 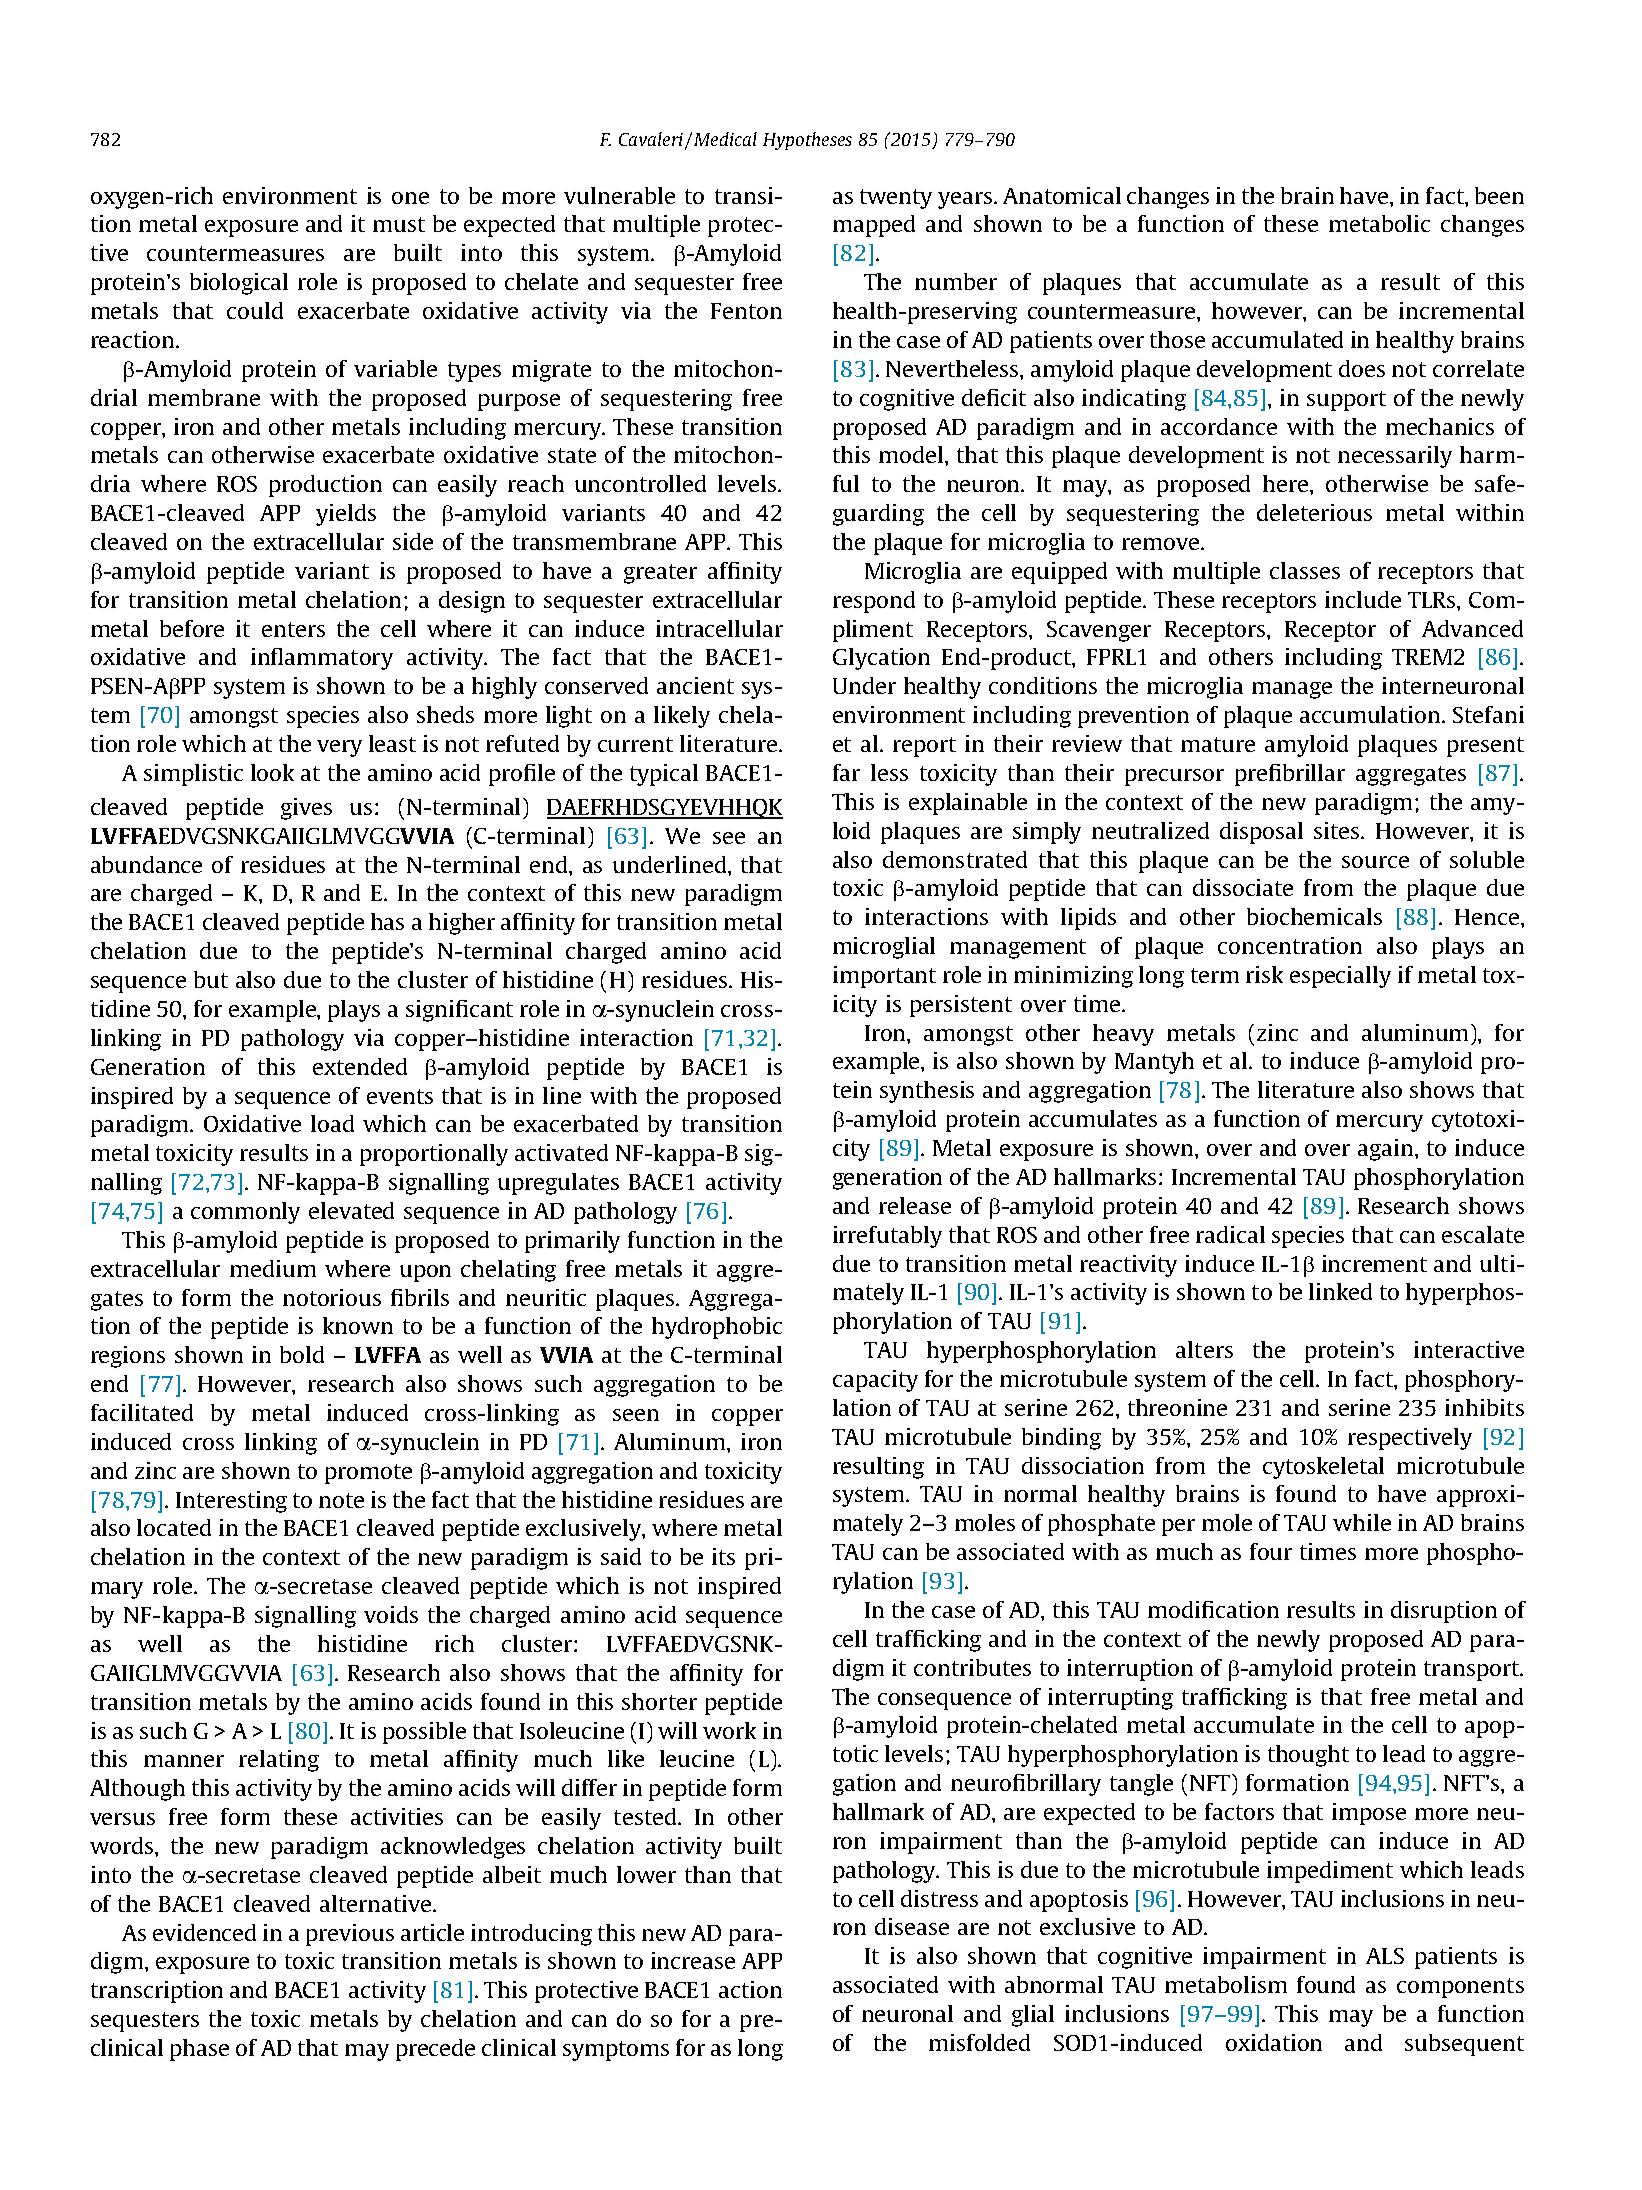 I want to click on far, so click(x=846, y=772).
